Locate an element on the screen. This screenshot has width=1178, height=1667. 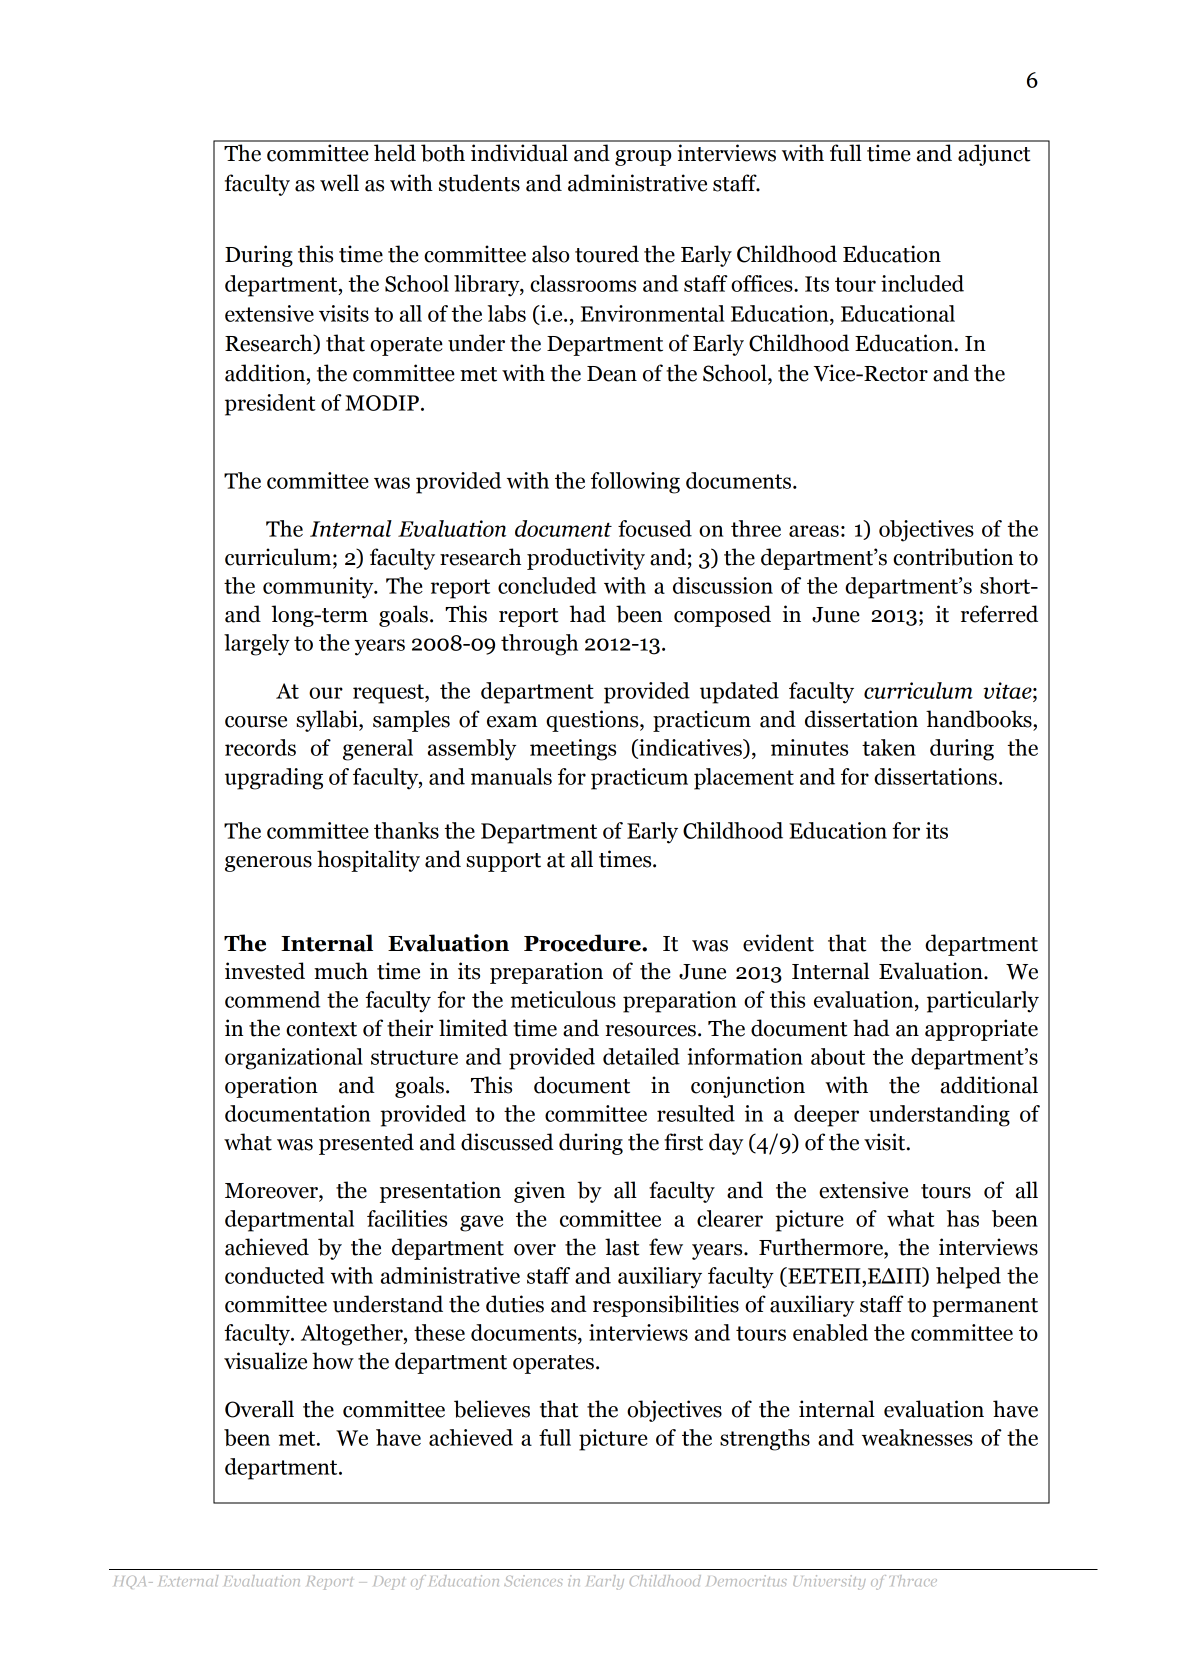
request is located at coordinates (389, 694).
